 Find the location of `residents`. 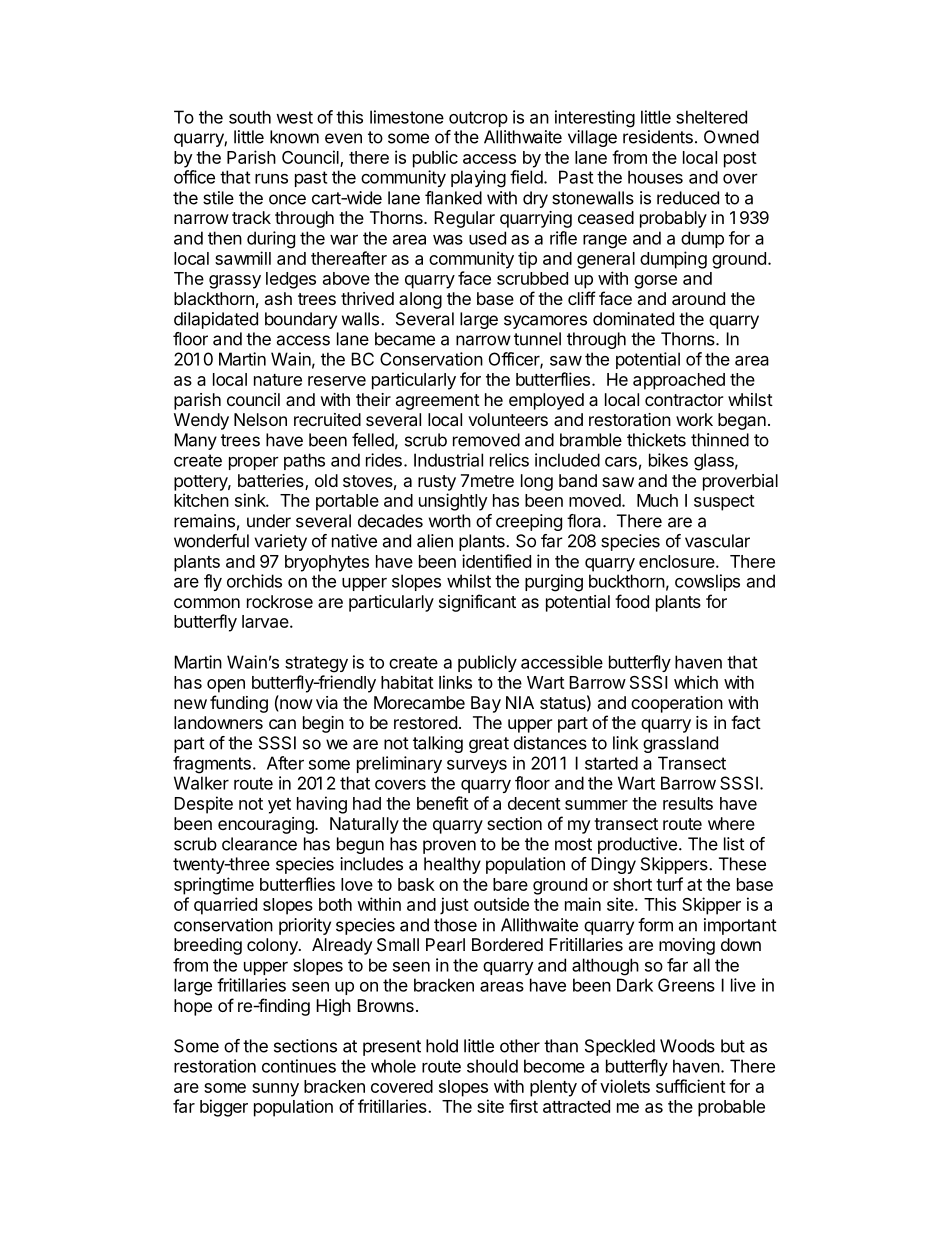

residents is located at coordinates (658, 137).
